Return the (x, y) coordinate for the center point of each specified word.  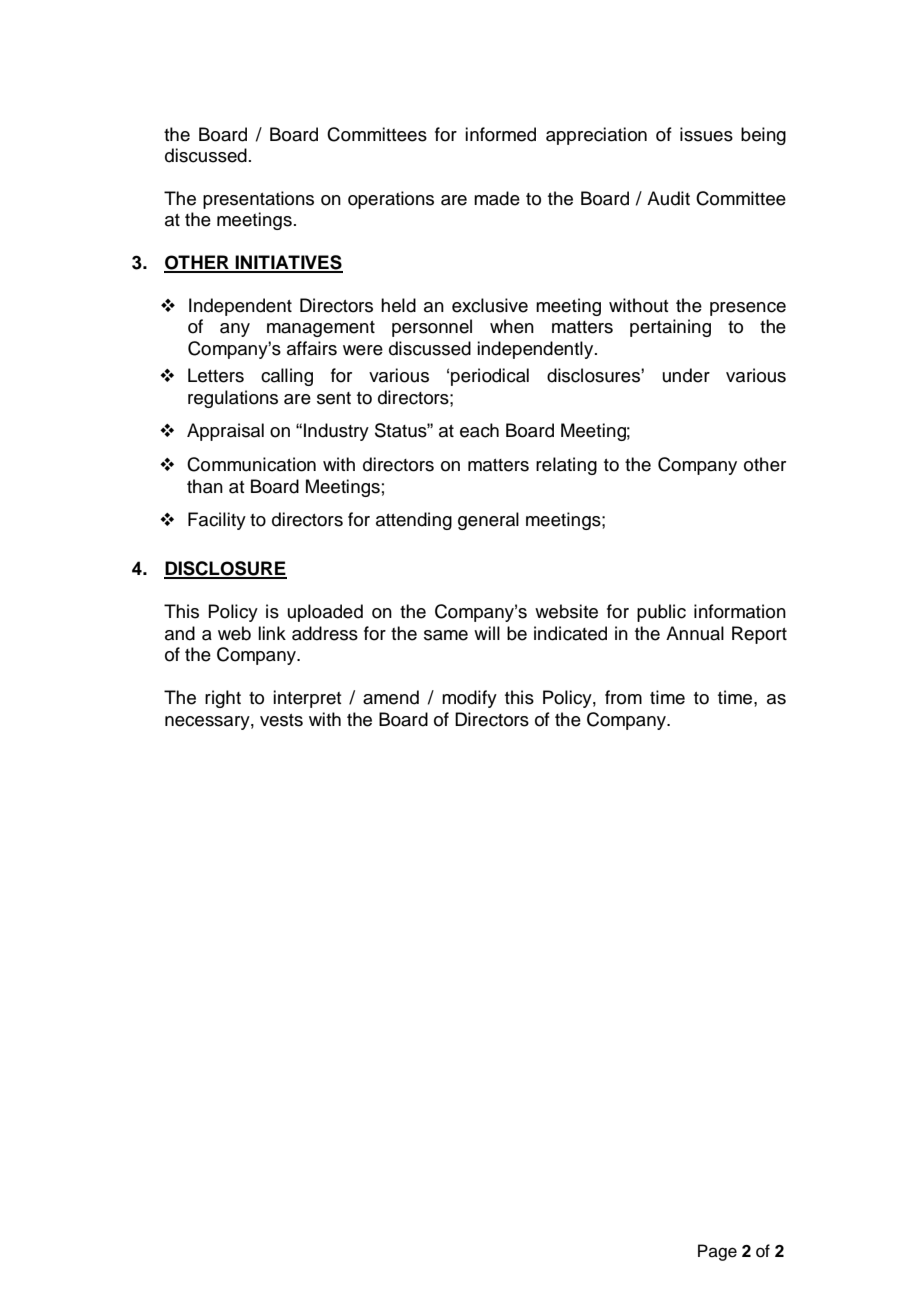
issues (706, 134)
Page (717, 1252)
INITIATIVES (288, 263)
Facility (217, 521)
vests (281, 720)
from (623, 697)
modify (469, 699)
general (488, 521)
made (497, 198)
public (661, 613)
